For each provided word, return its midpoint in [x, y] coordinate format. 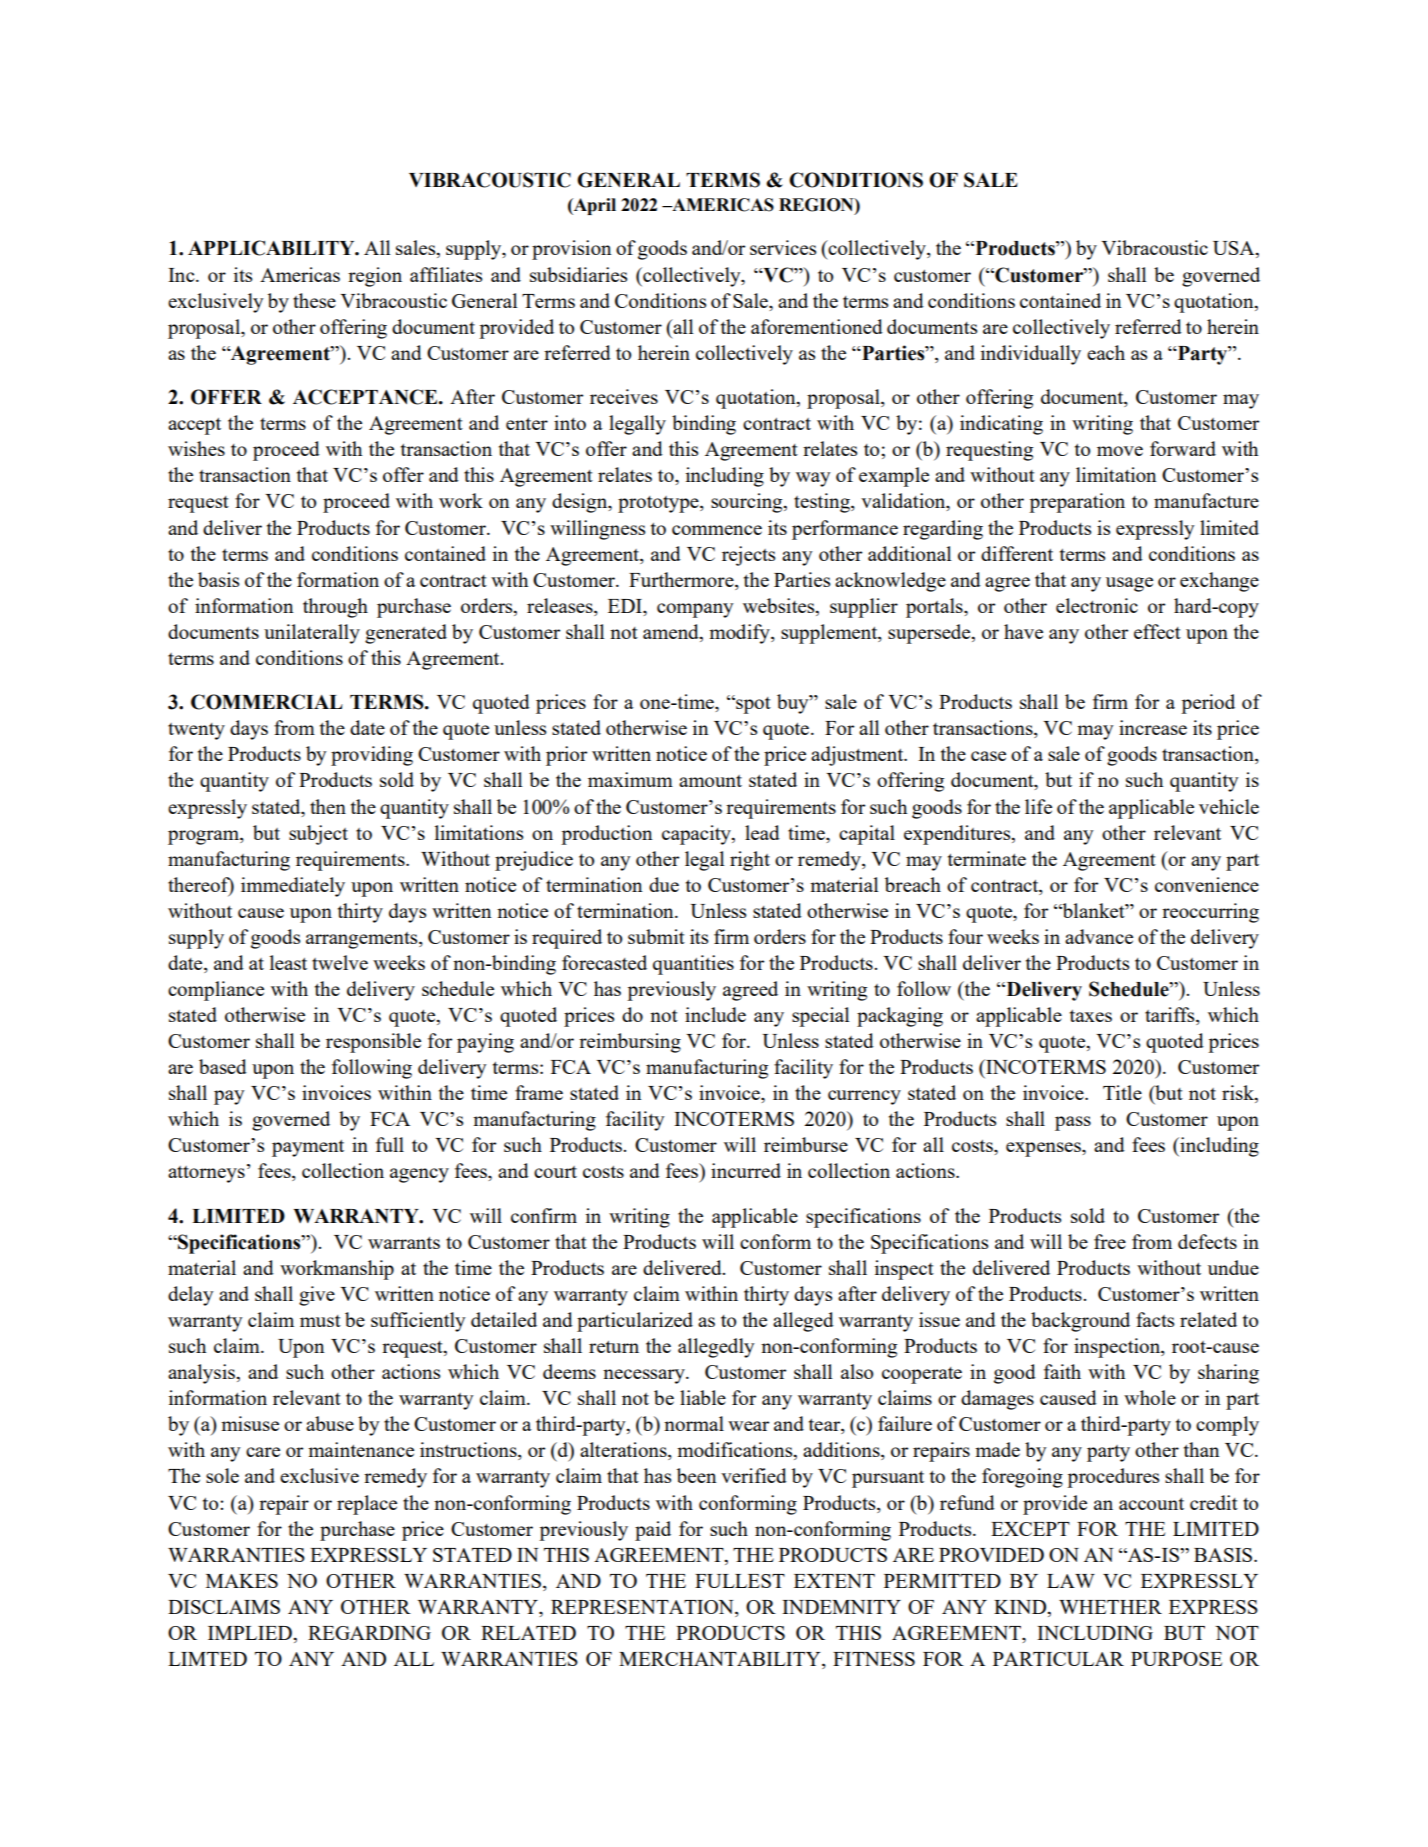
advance [1099, 936]
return [614, 1347]
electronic [1097, 605]
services [783, 247]
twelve [340, 962]
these [314, 300]
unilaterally [312, 634]
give [317, 1296]
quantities [693, 965]
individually [1031, 355]
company [695, 610]
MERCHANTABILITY [721, 1659]
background [1080, 1322]
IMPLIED [251, 1633]
